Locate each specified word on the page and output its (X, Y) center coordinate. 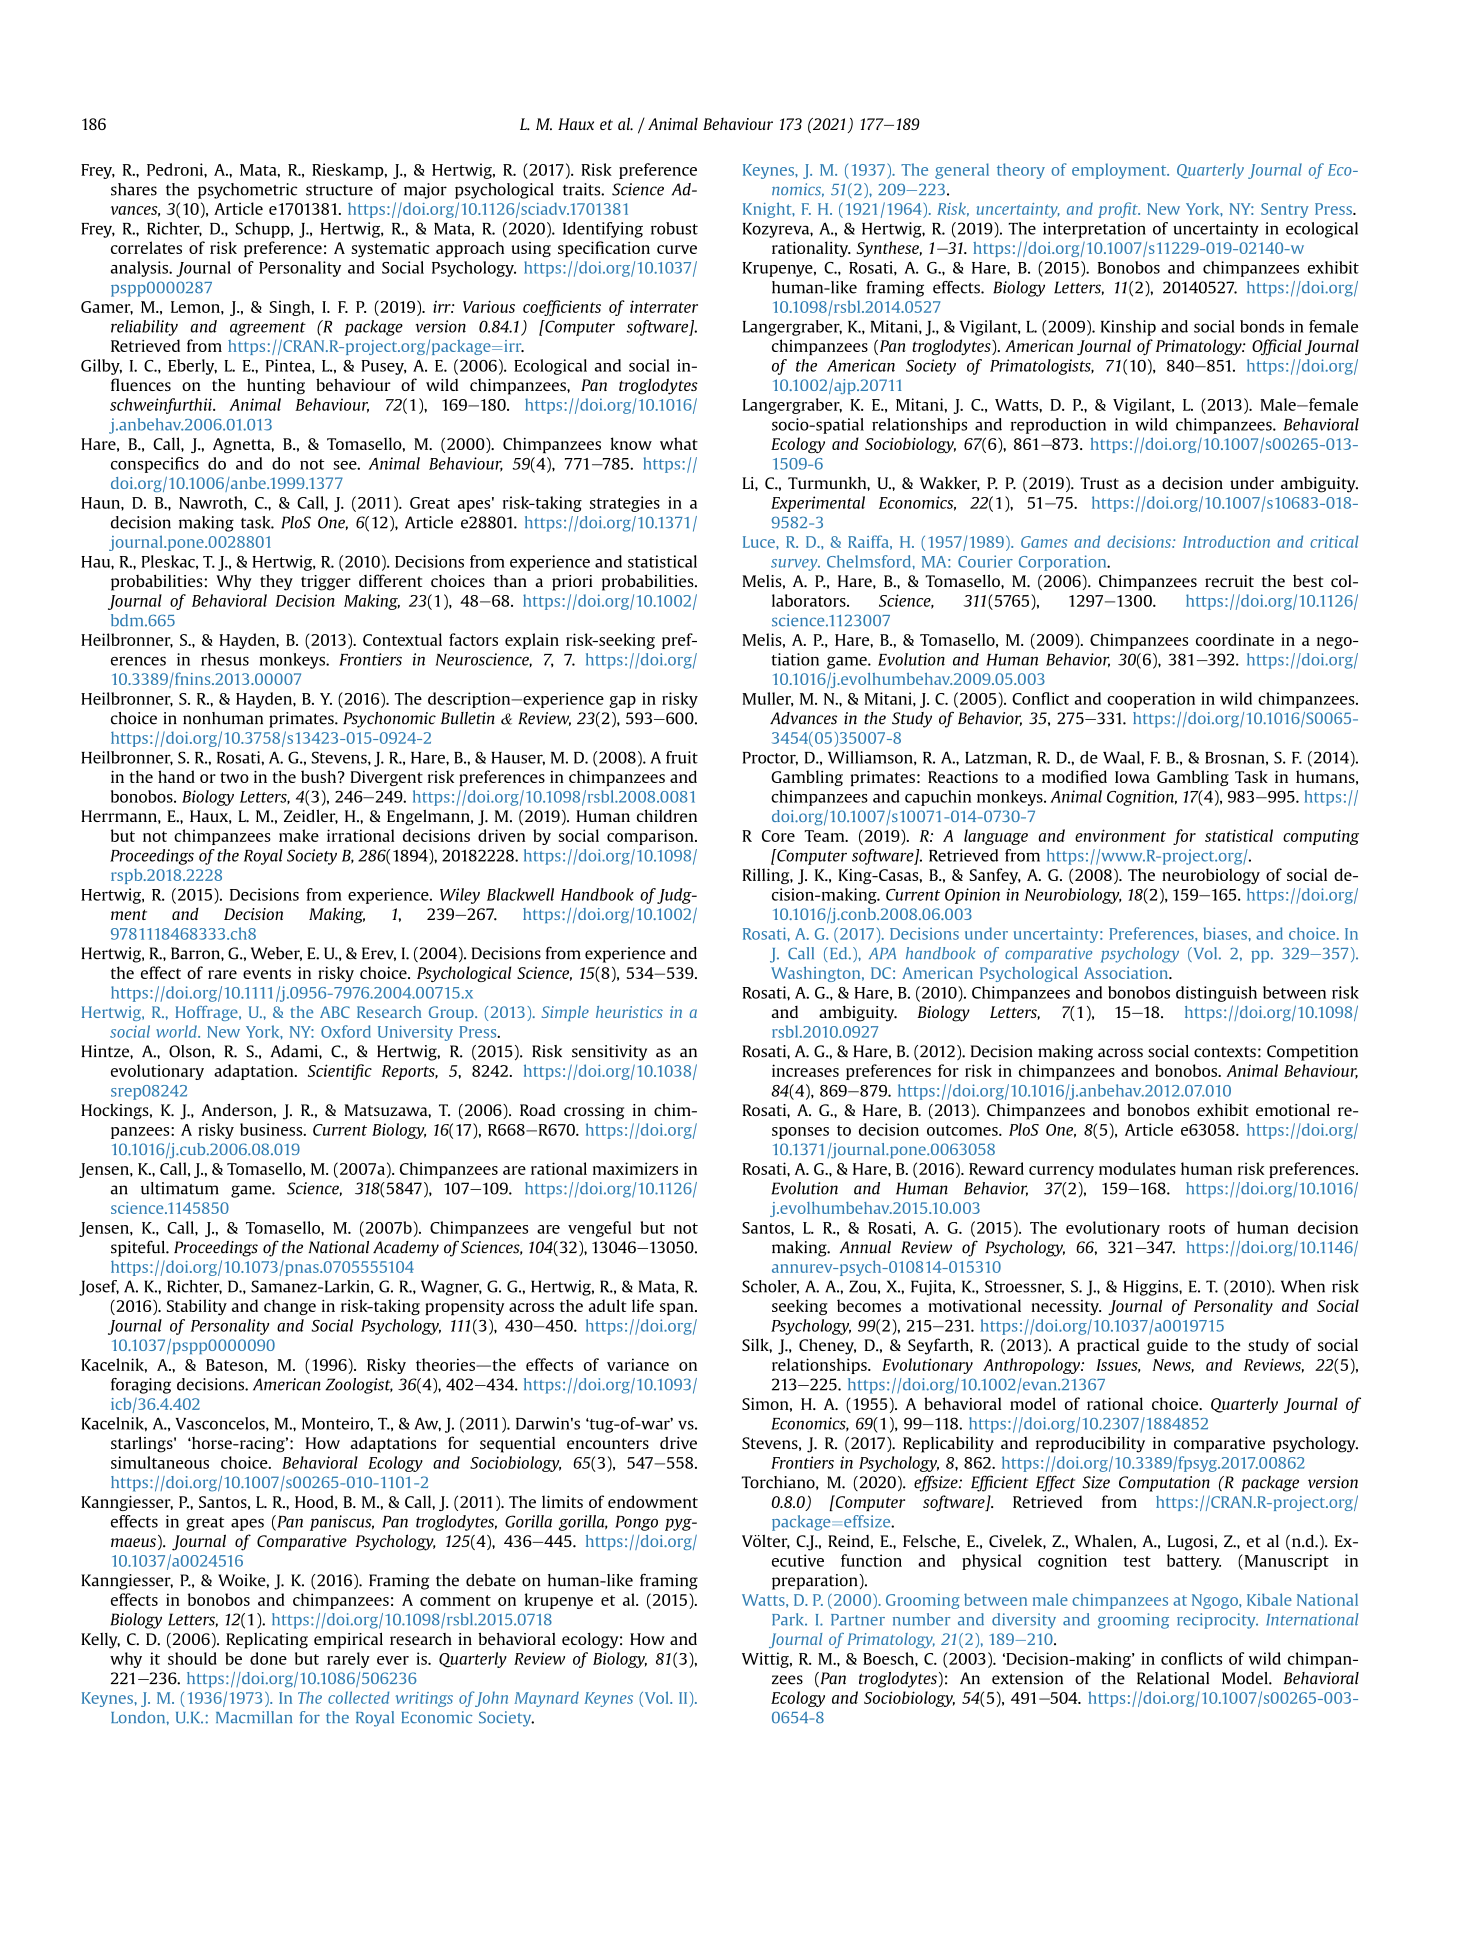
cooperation (1151, 700)
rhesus (225, 659)
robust (674, 228)
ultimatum (180, 1188)
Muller (768, 699)
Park (789, 1619)
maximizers (635, 1168)
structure (339, 190)
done (268, 1658)
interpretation (1094, 230)
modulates (1137, 1168)
